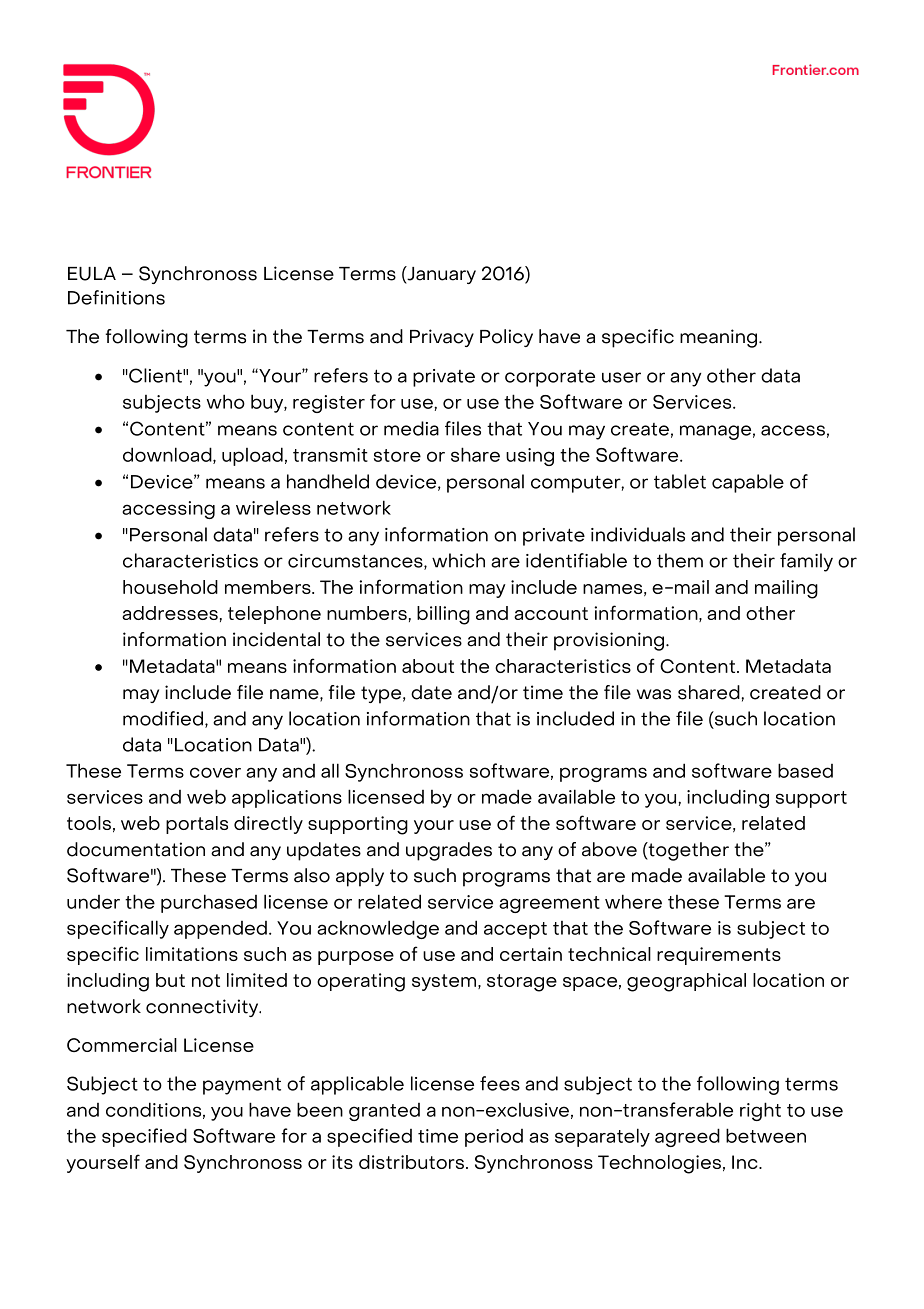 This page has width=924, height=1309. What do you see at coordinates (748, 483) in the page?
I see `capable` at bounding box center [748, 483].
